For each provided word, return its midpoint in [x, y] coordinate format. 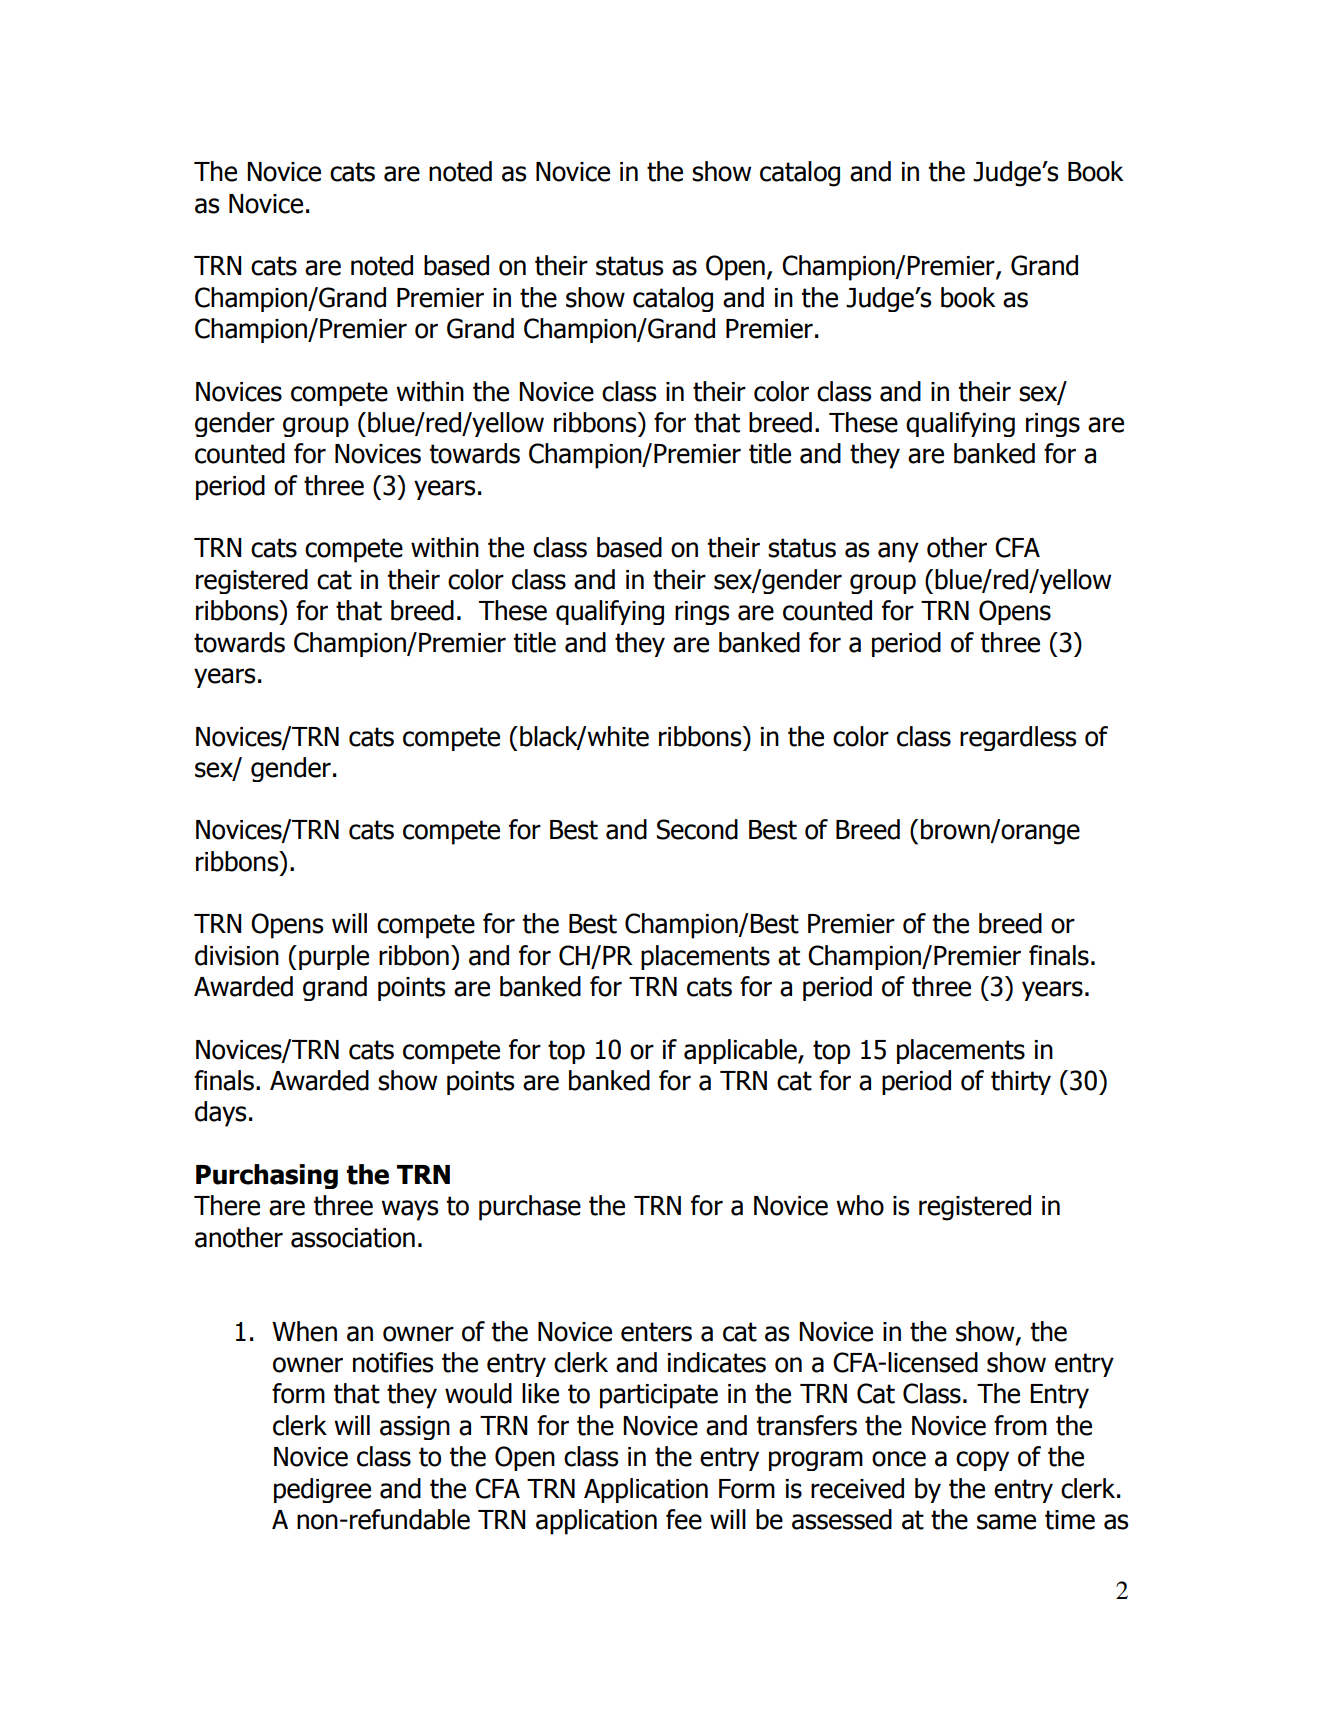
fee [684, 1519]
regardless [1018, 738]
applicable [741, 1051]
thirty [1021, 1082]
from [1020, 1425]
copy [982, 1461]
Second [697, 829]
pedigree [322, 1490]
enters [656, 1332]
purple [334, 957]
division [237, 955]
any [898, 552]
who [860, 1205]
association [353, 1238]
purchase [530, 1208]
